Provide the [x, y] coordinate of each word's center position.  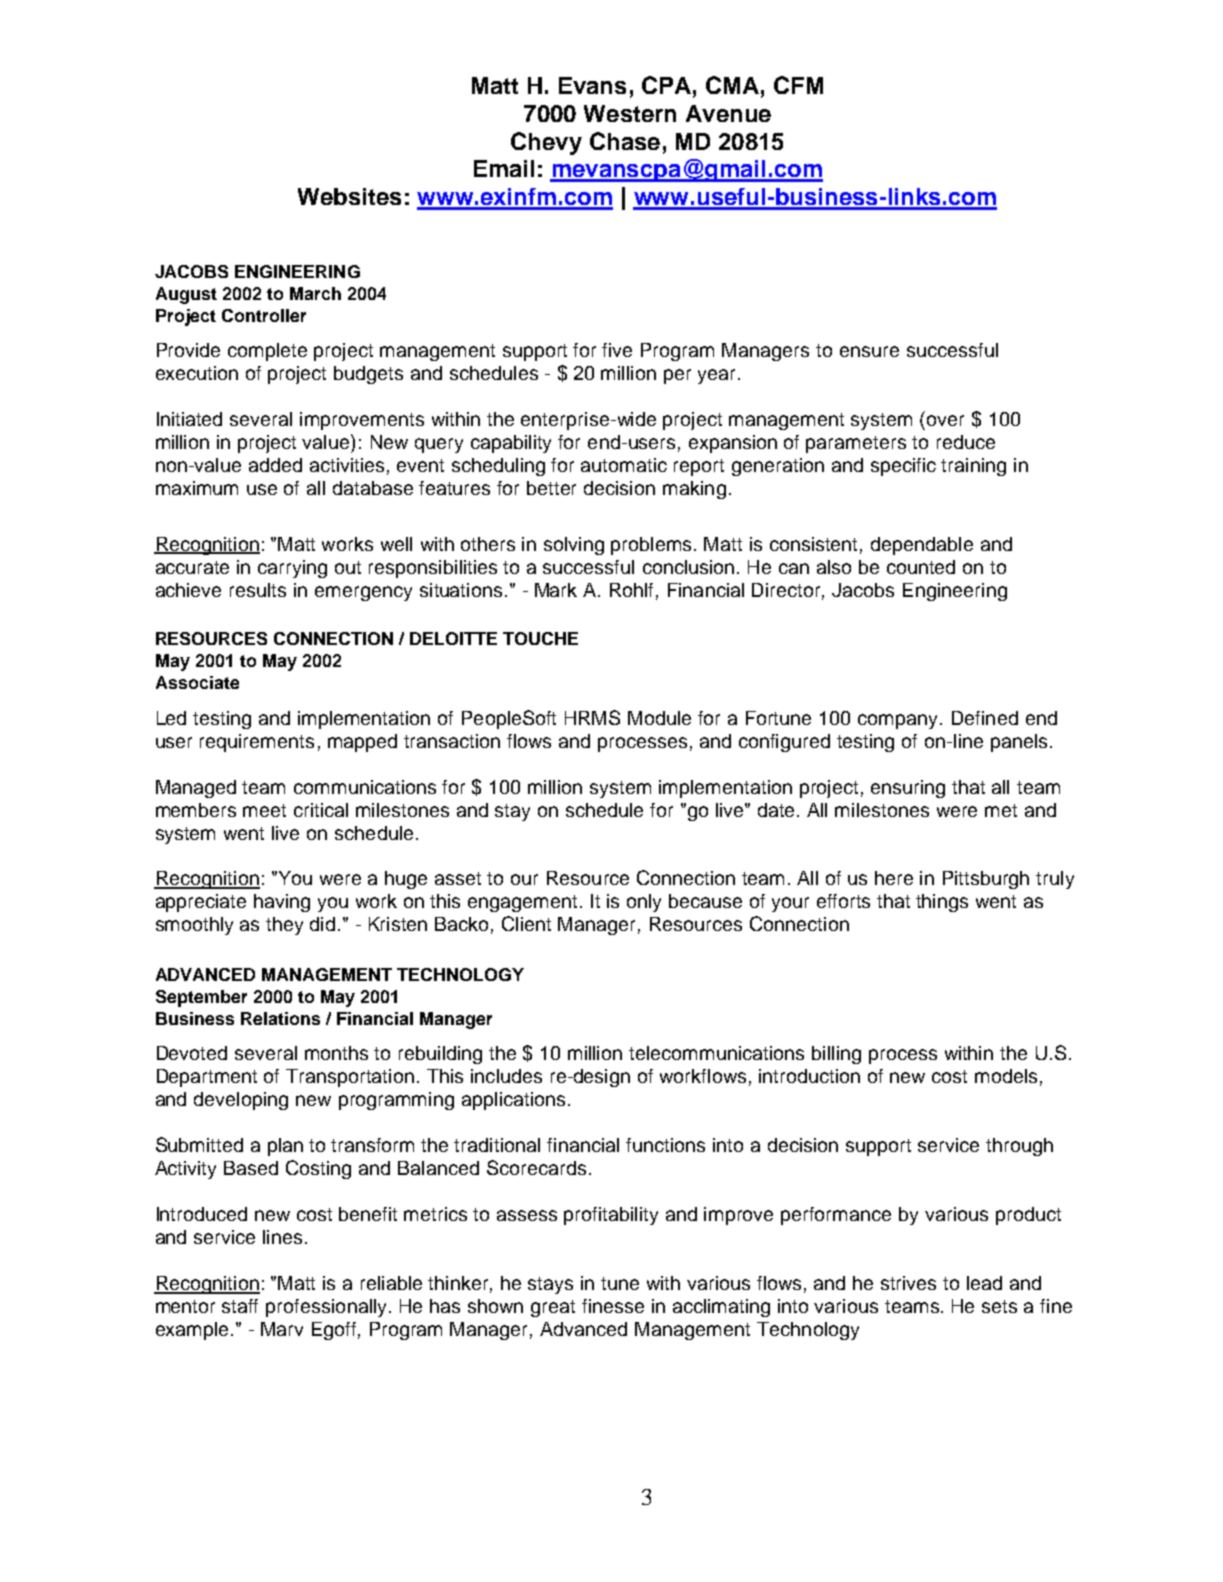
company [899, 721]
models [1006, 1076]
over [945, 420]
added [275, 465]
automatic [624, 465]
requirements [257, 743]
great [553, 1308]
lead [984, 1283]
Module [659, 718]
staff [240, 1306]
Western [630, 113]
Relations [280, 1018]
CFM [798, 85]
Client [526, 923]
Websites [349, 196]
